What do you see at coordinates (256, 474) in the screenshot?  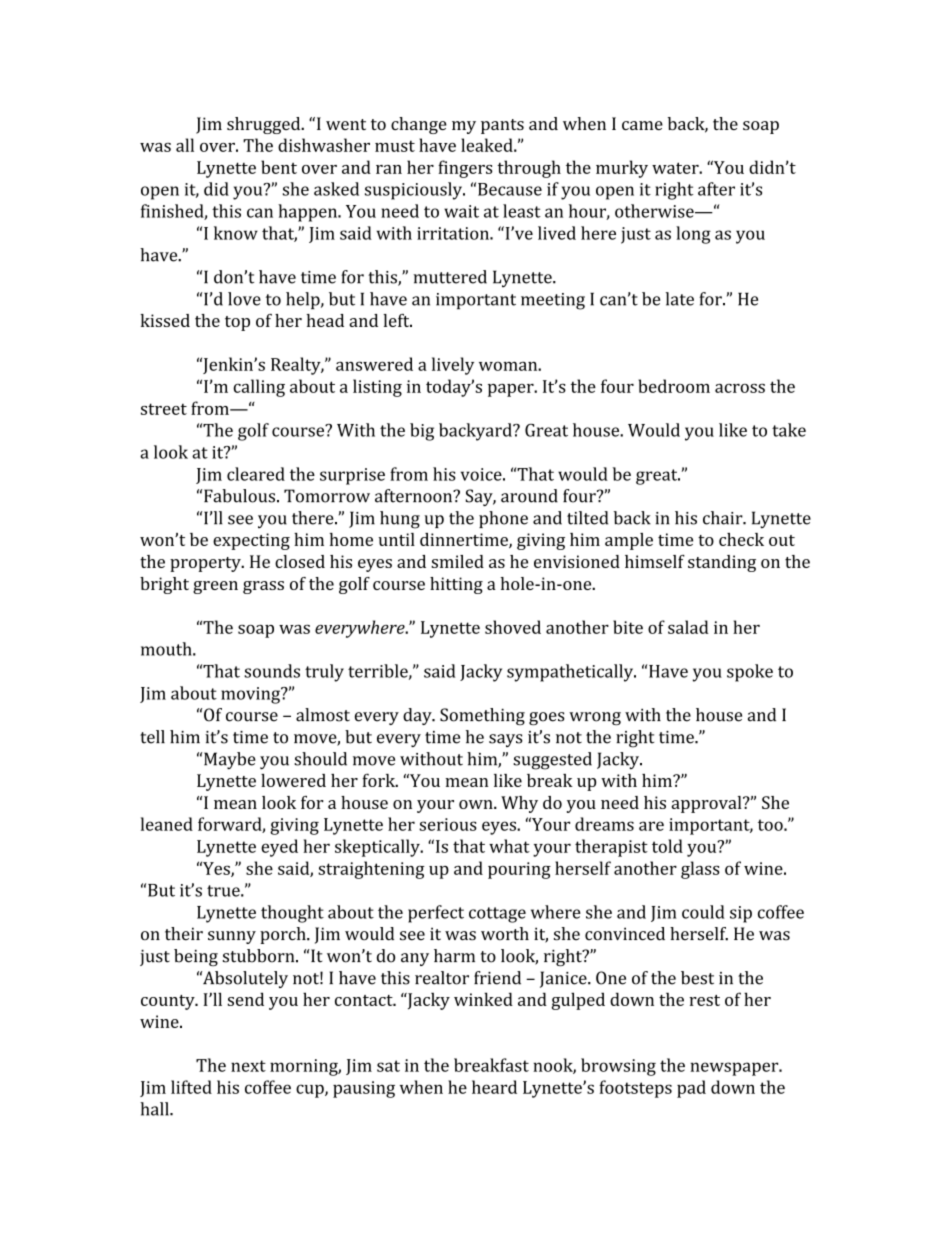 I see `cleared` at bounding box center [256, 474].
